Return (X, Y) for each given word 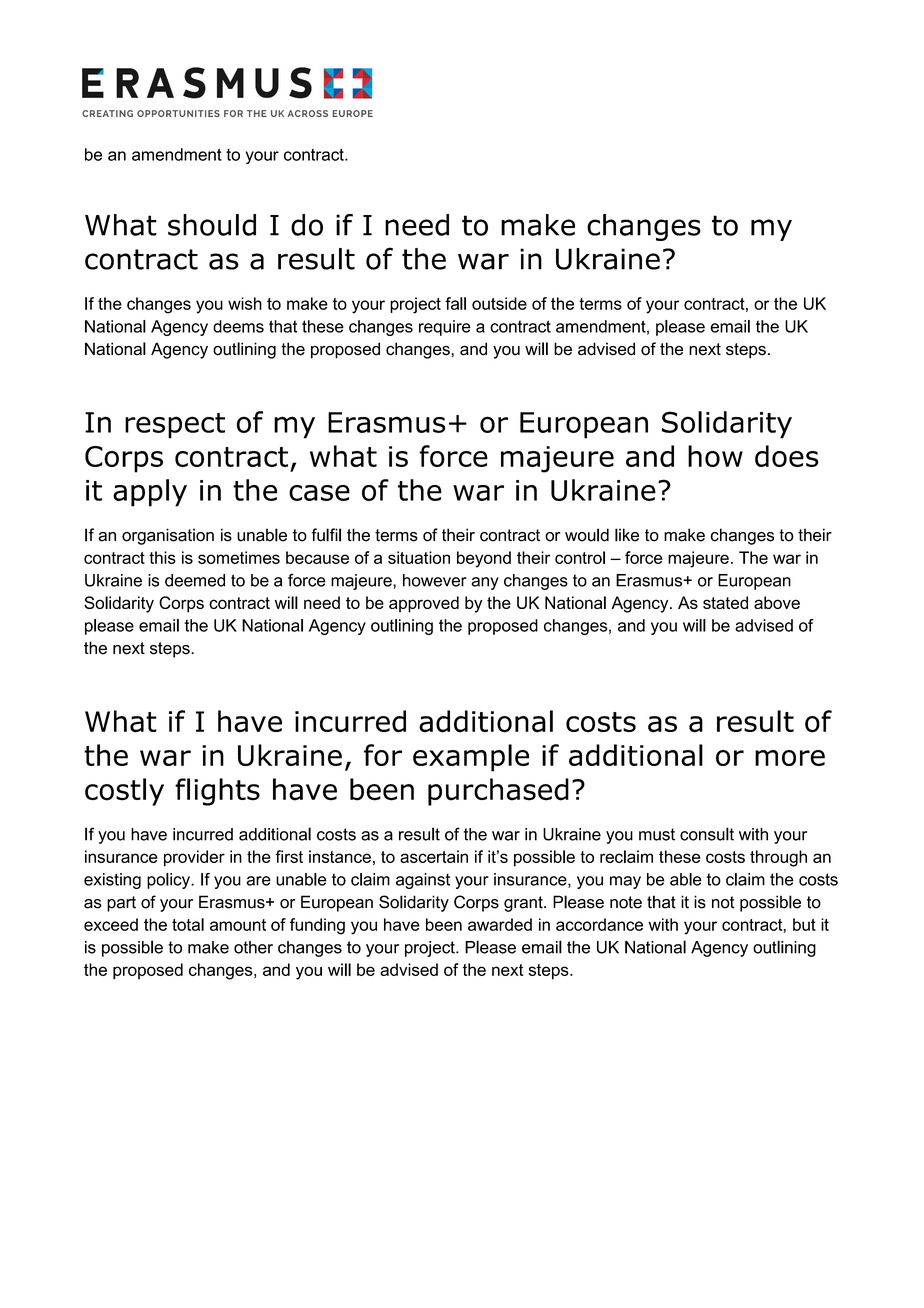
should (212, 225)
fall (455, 303)
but (804, 924)
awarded (500, 924)
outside (499, 303)
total (188, 924)
